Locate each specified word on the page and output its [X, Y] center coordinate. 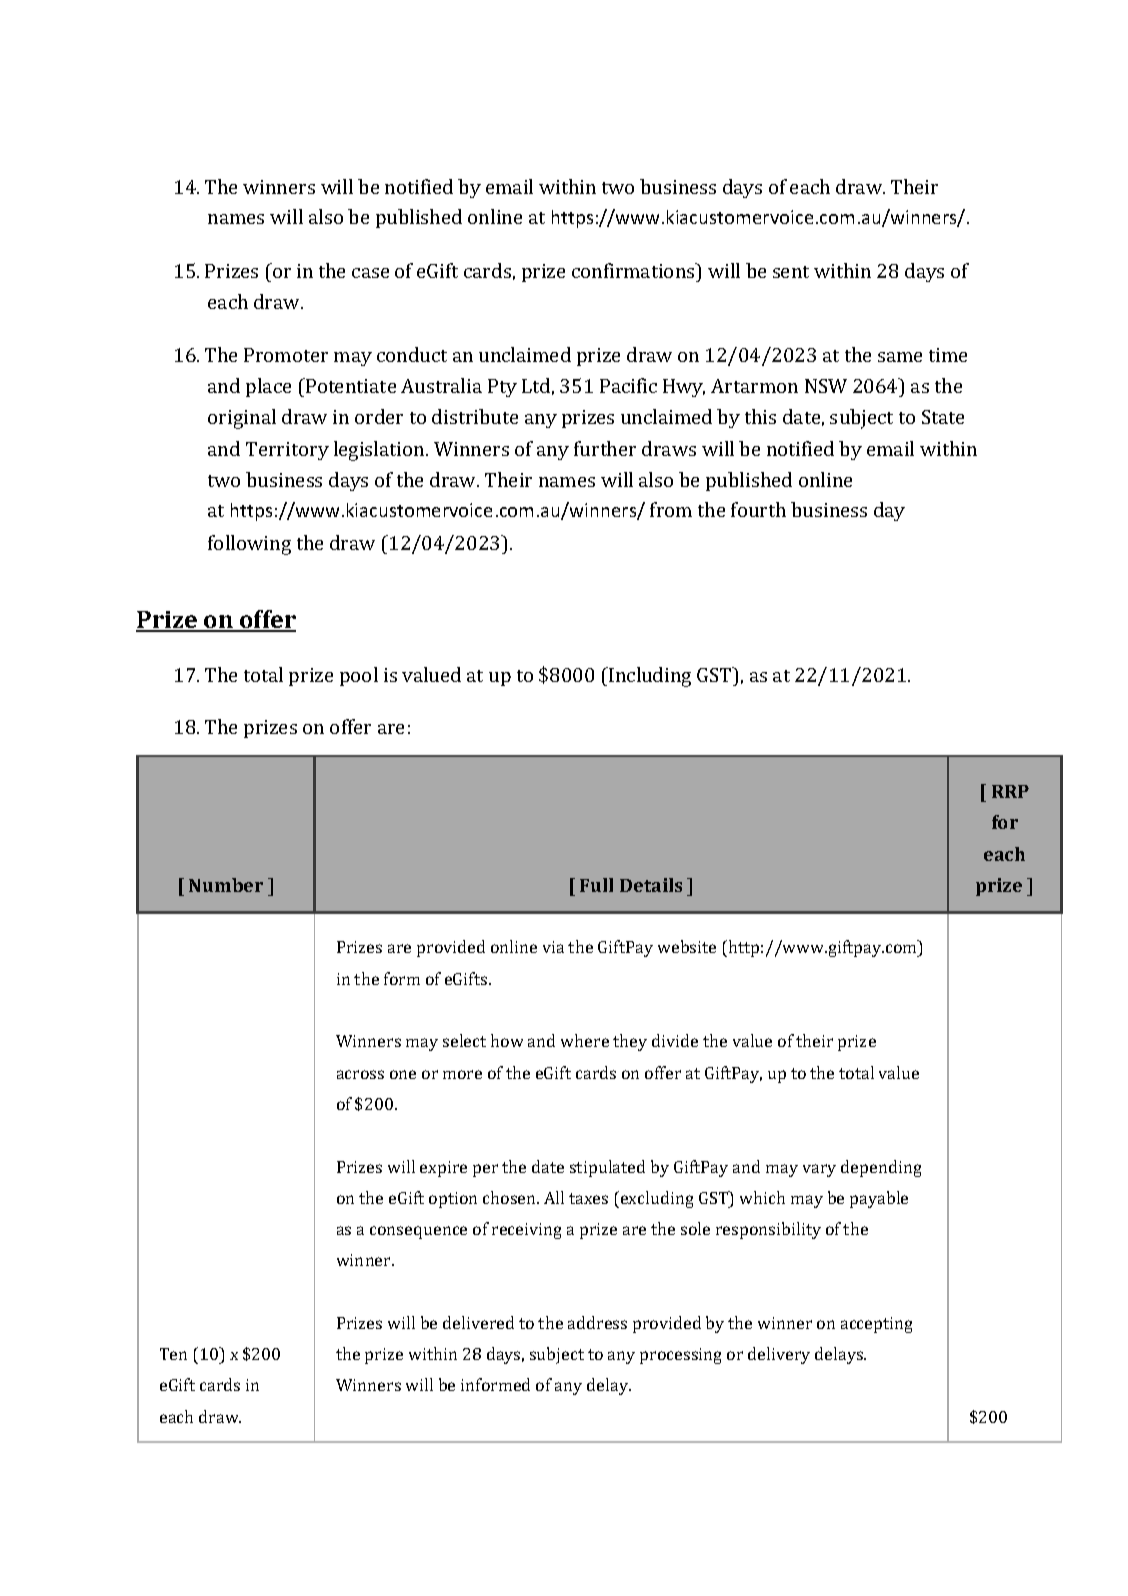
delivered [478, 1322]
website [687, 946]
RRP [1010, 791]
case [370, 273]
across [360, 1074]
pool [359, 676]
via [553, 947]
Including [649, 677]
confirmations [634, 270]
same [900, 357]
